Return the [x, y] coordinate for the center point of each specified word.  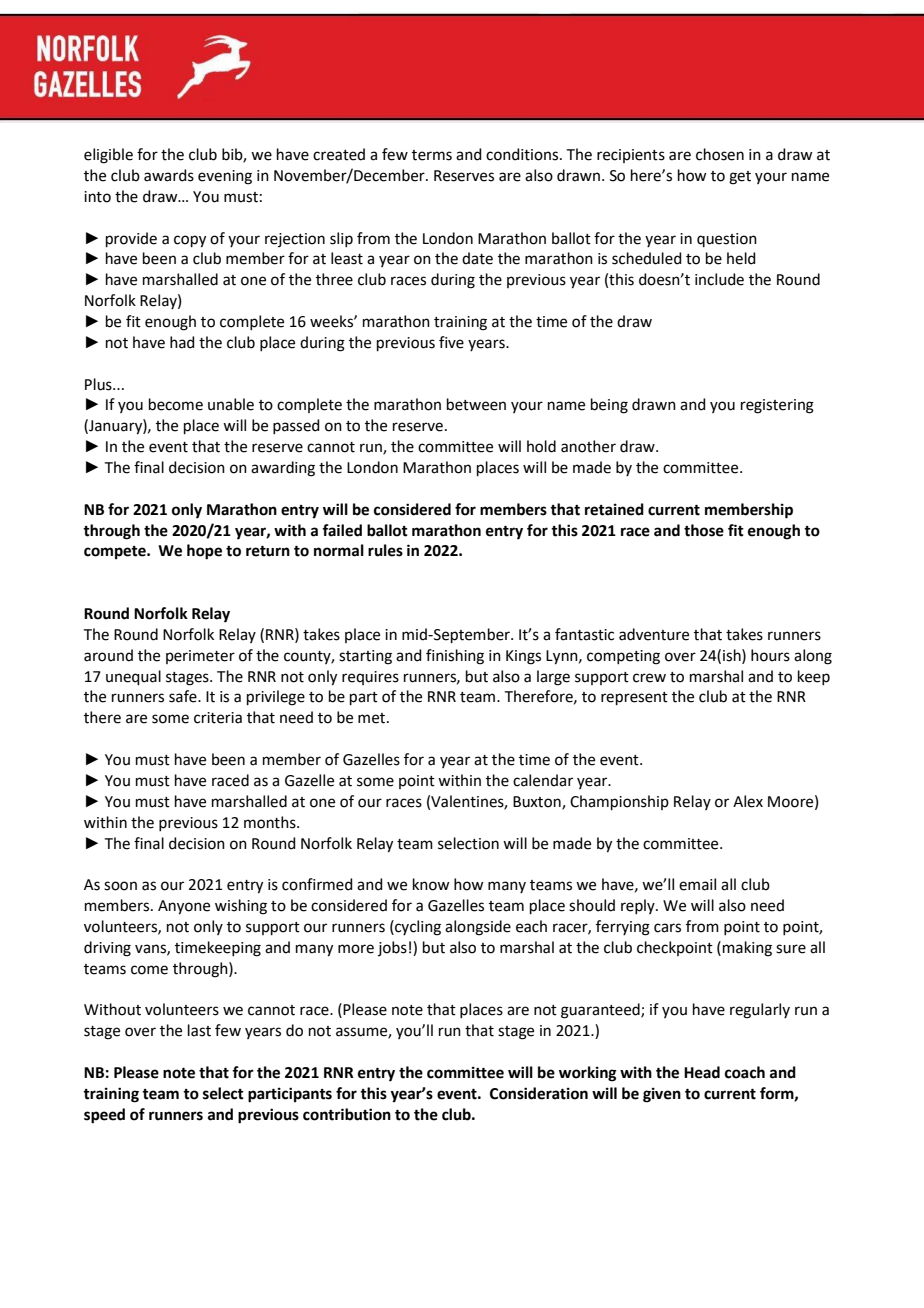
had [182, 342]
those [704, 530]
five [451, 342]
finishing [455, 657]
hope [204, 552]
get [740, 178]
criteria [218, 718]
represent [634, 698]
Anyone [184, 907]
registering [777, 406]
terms [432, 155]
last [199, 1030]
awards [169, 175]
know [431, 884]
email [697, 884]
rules [385, 550]
